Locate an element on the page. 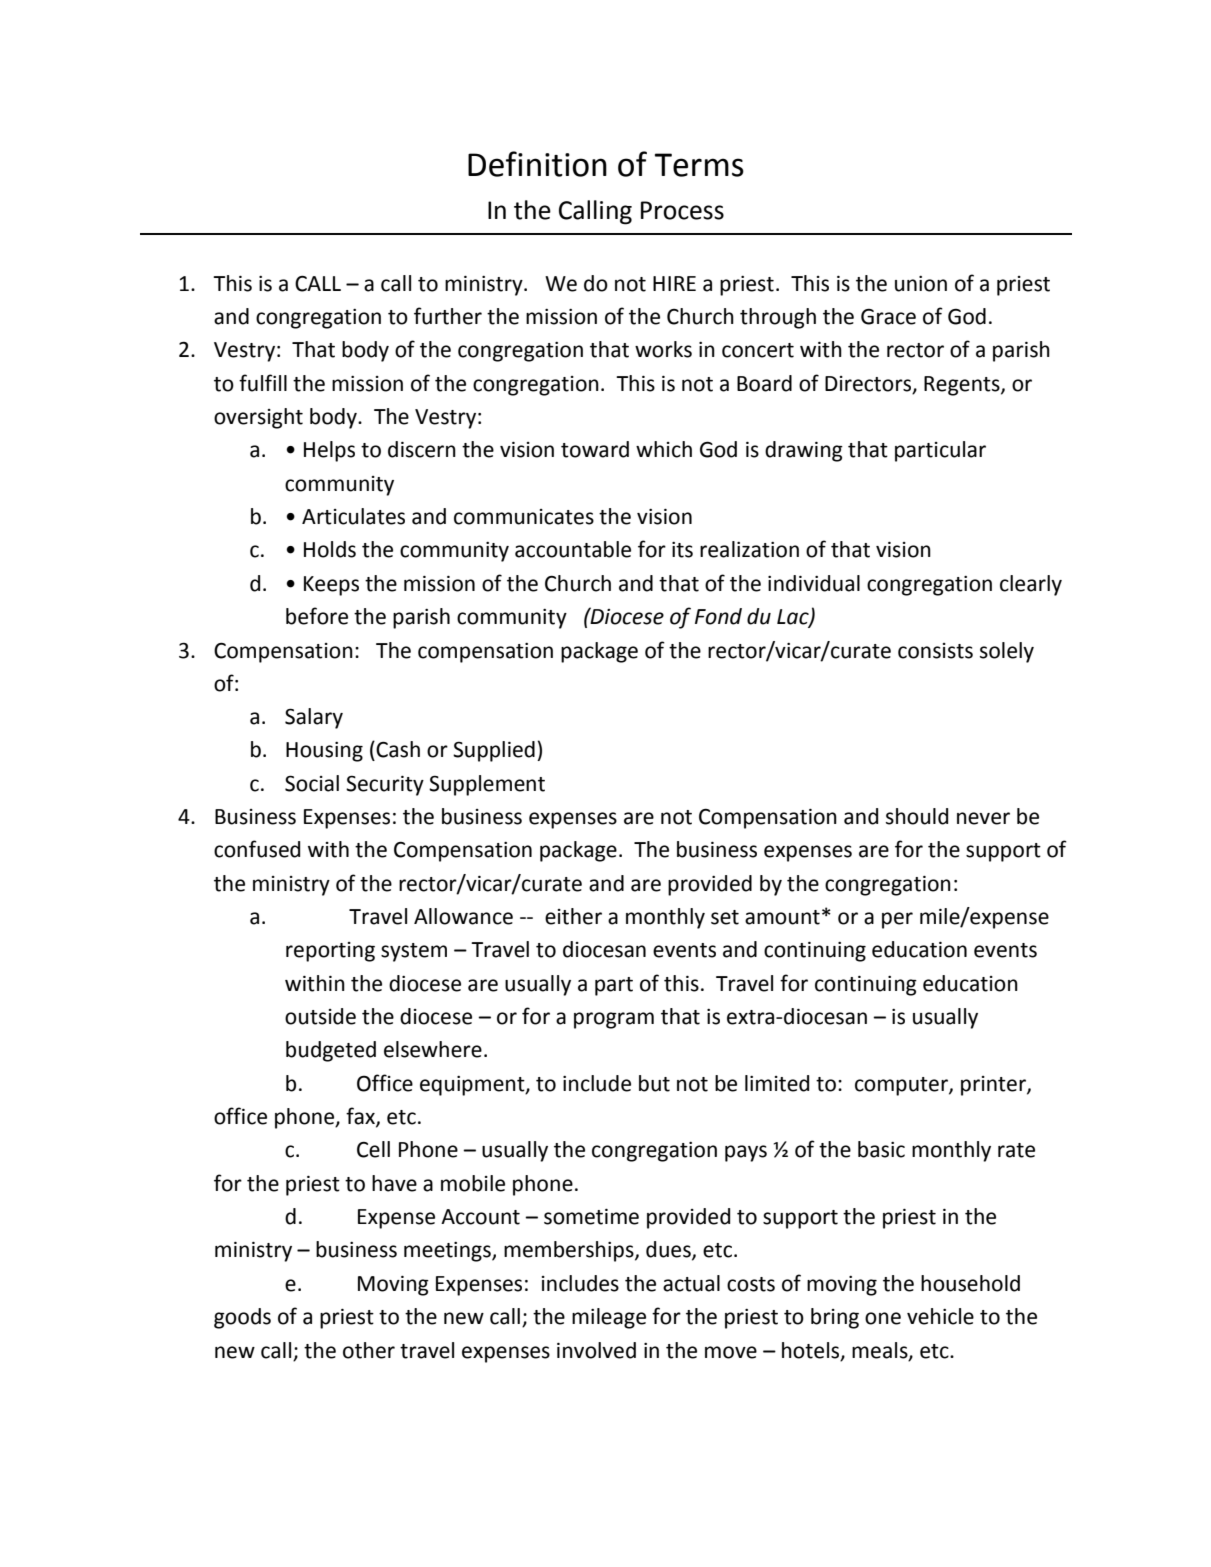  vehicle is located at coordinates (940, 1316).
